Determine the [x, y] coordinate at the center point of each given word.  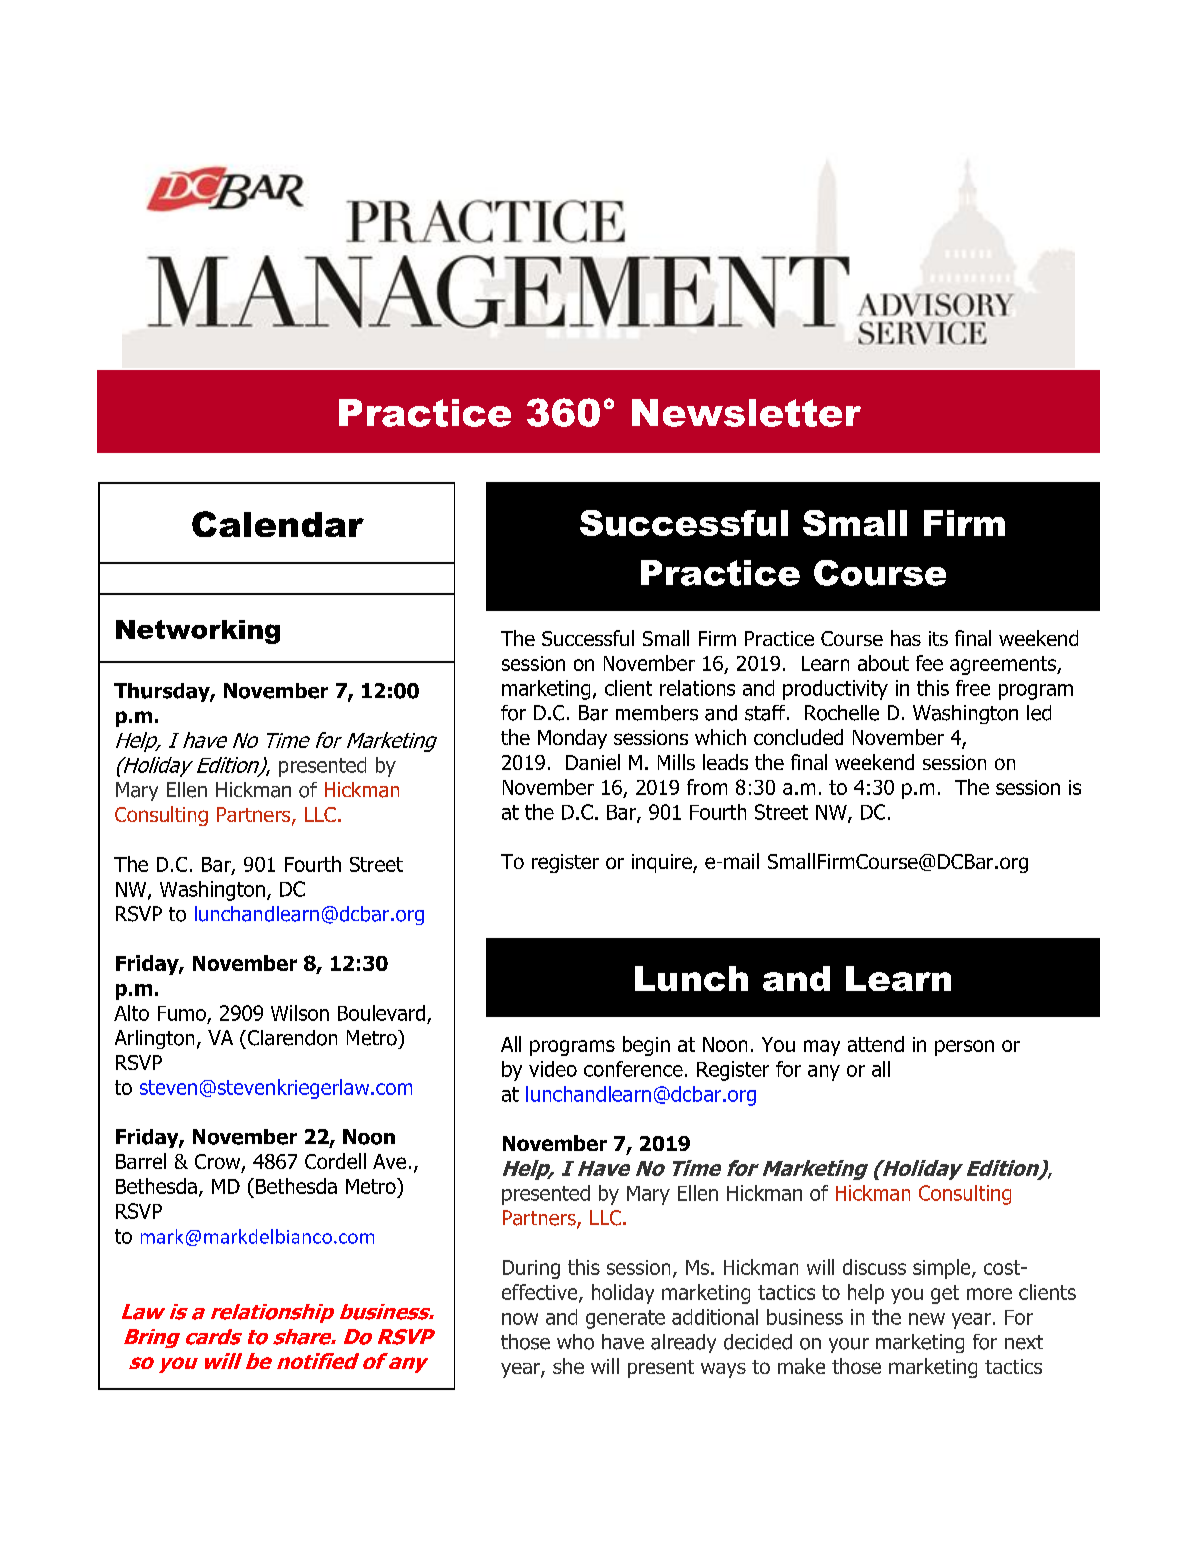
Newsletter [746, 413]
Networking [198, 632]
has [906, 638]
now [520, 1319]
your [849, 1345]
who [575, 1342]
